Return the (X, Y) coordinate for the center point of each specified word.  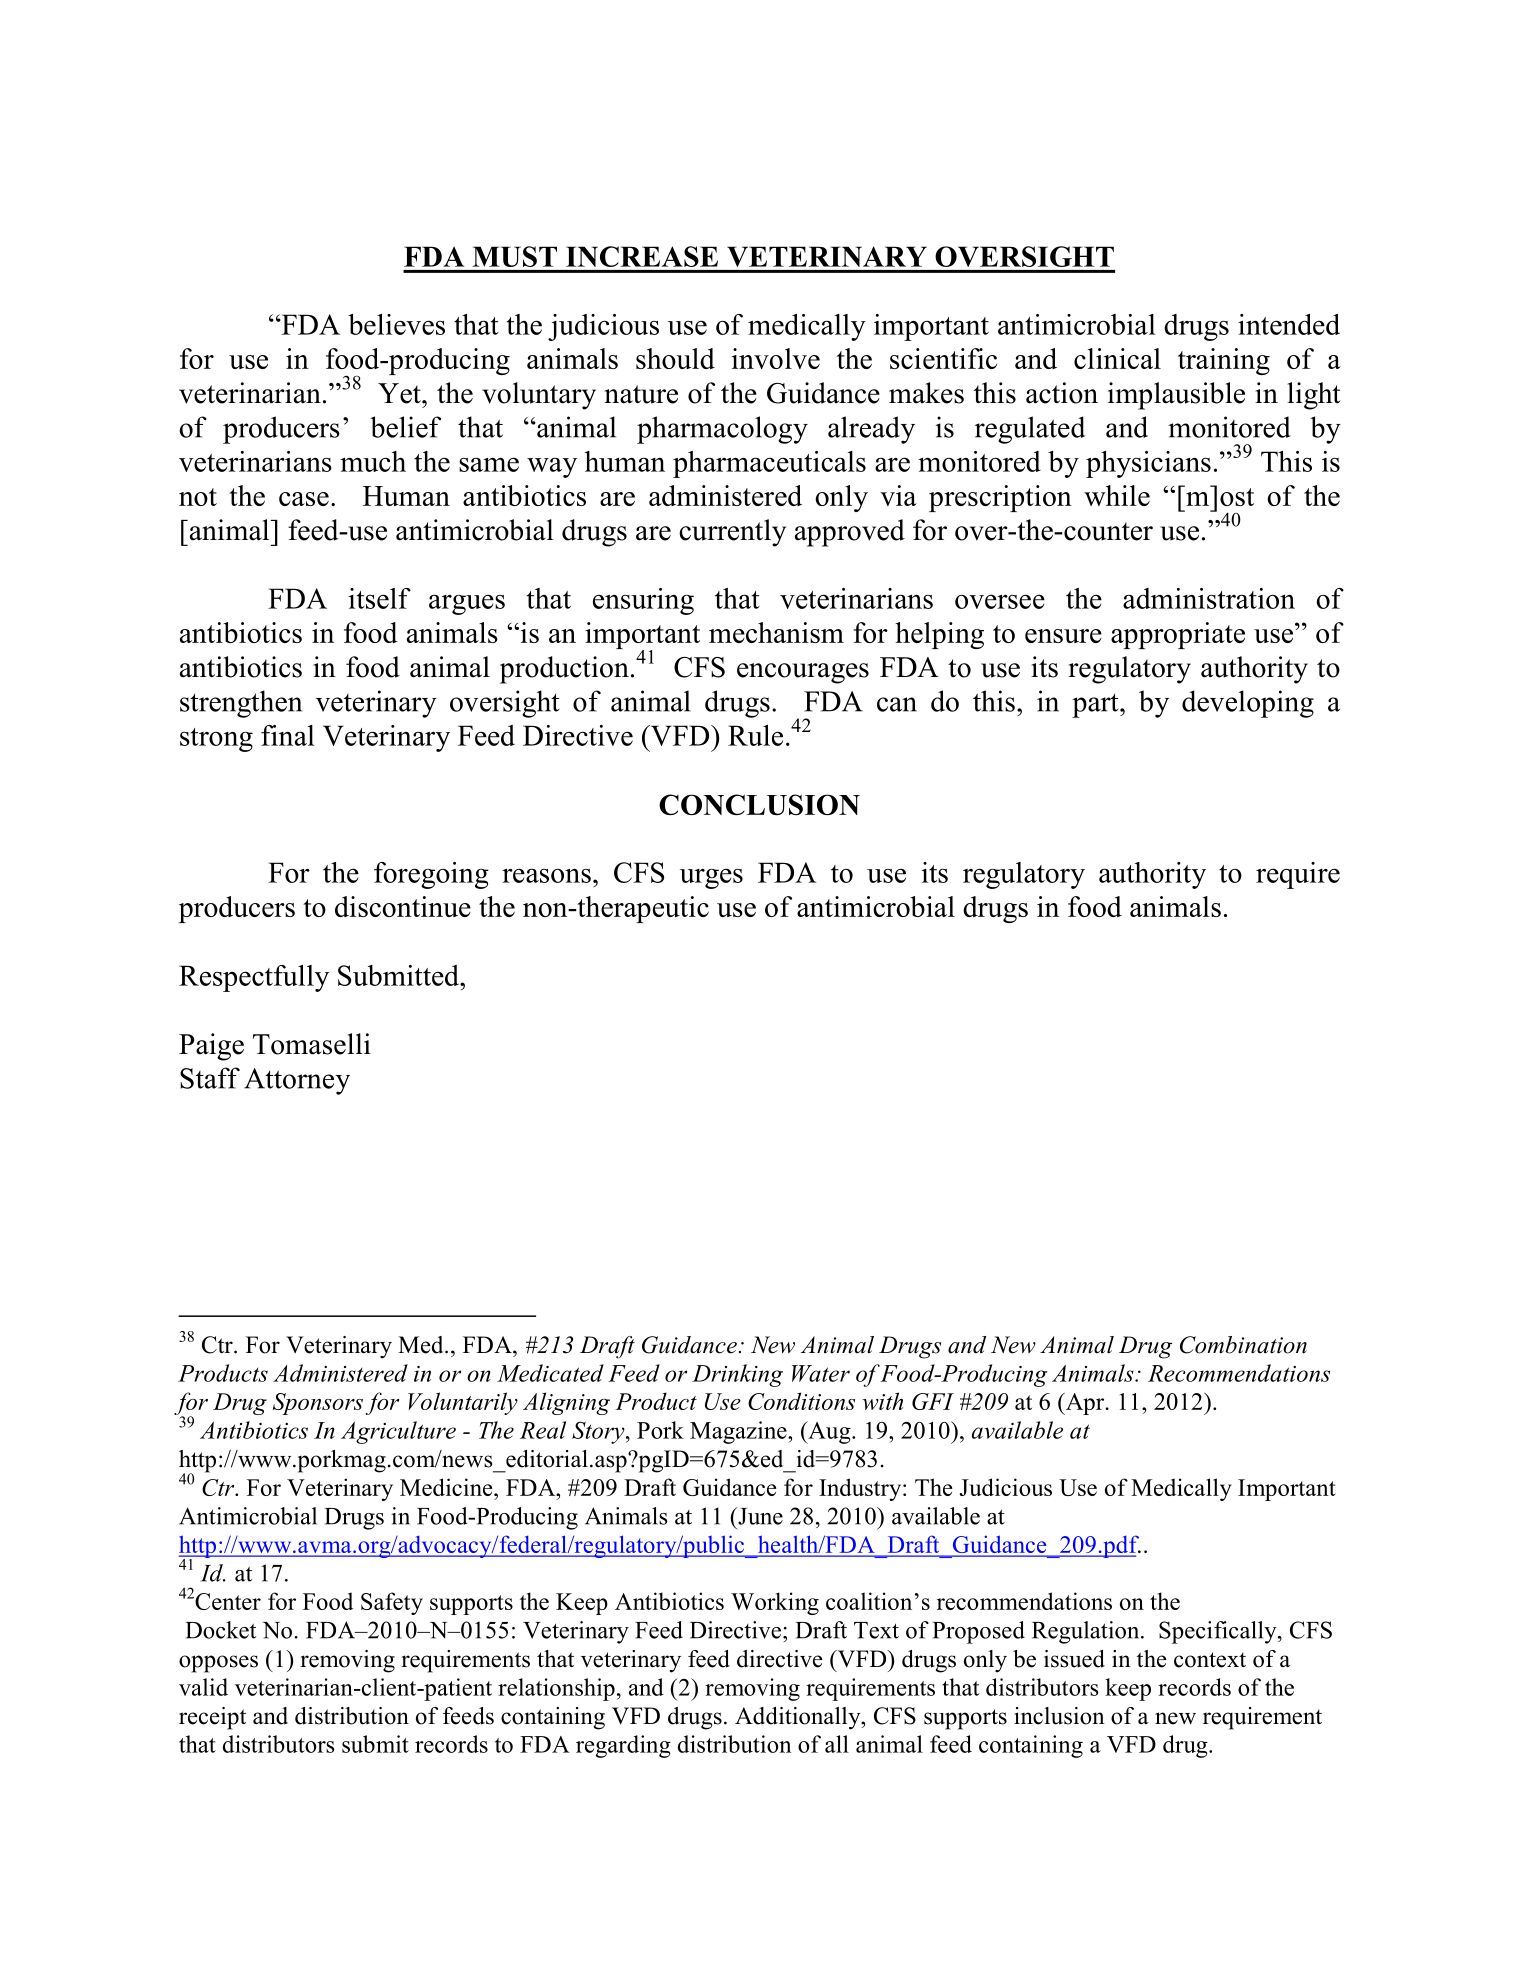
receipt (212, 1718)
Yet (400, 393)
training (1224, 361)
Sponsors (317, 1404)
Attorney (297, 1081)
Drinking (737, 1375)
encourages (803, 673)
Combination (1243, 1345)
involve (776, 358)
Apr (1085, 1404)
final (288, 735)
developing (1248, 704)
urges (711, 878)
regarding (623, 1746)
